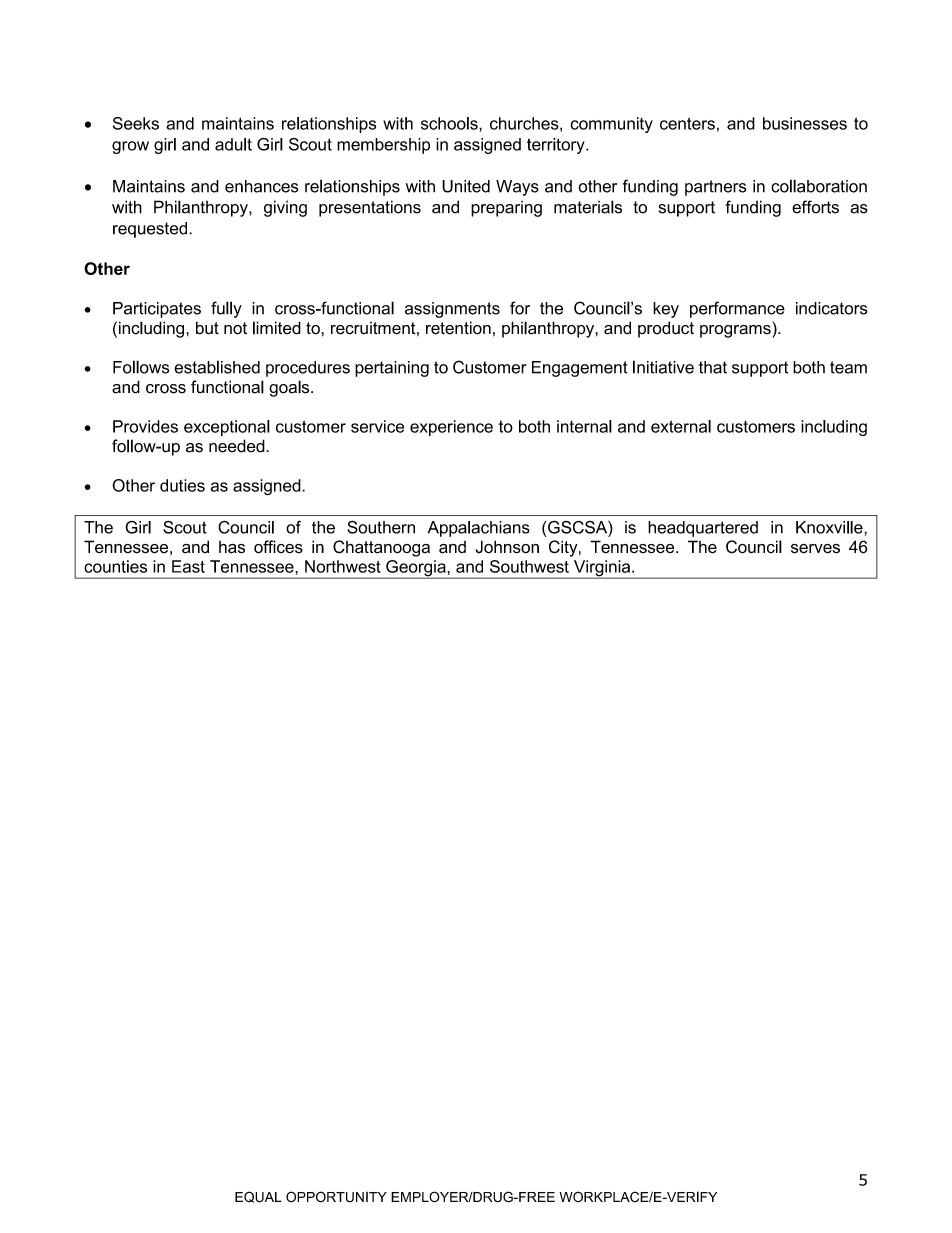 The height and width of the page is (1233, 952). I want to click on serves, so click(815, 549).
